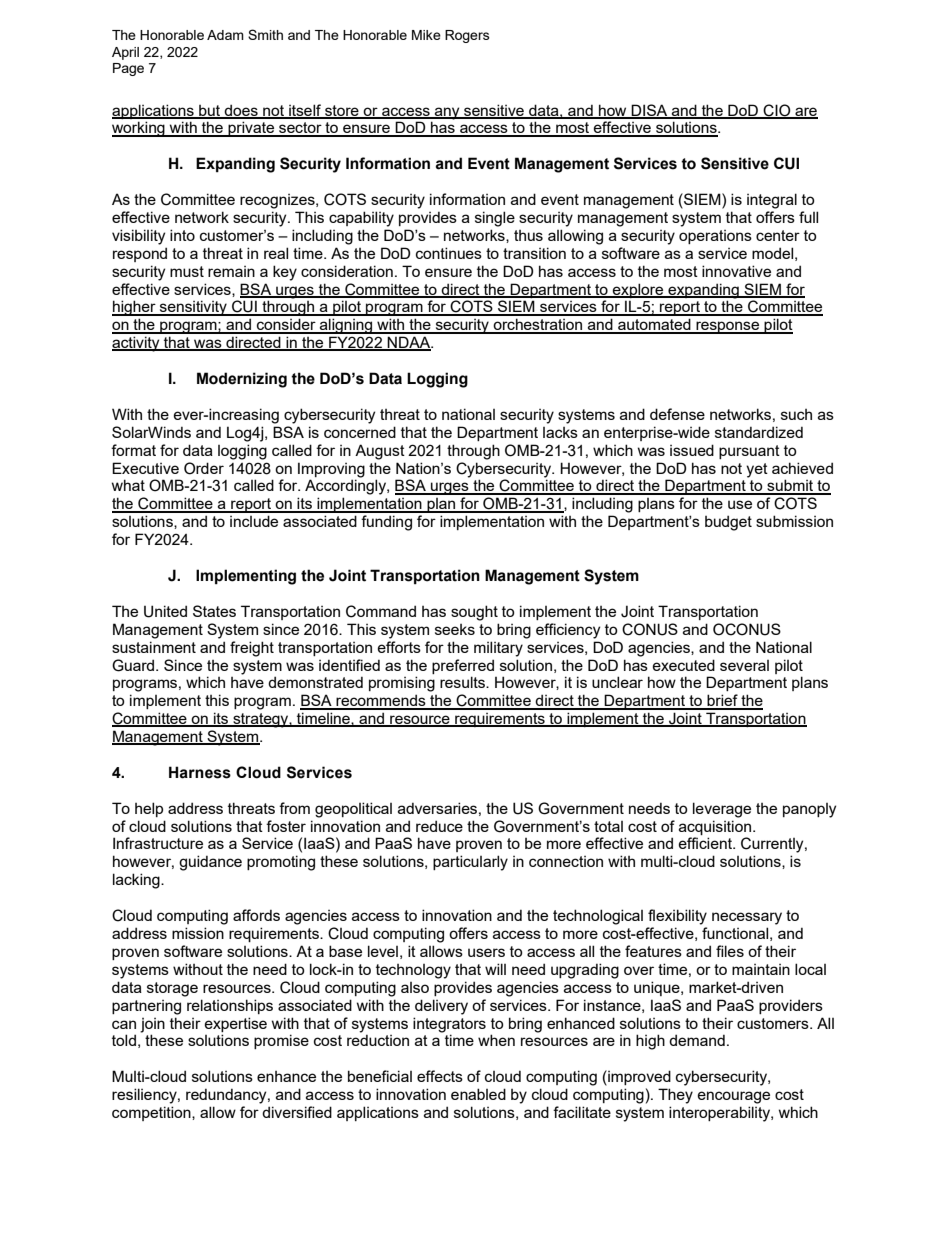 This page has width=952, height=1233. I want to click on Adam, so click(225, 35).
